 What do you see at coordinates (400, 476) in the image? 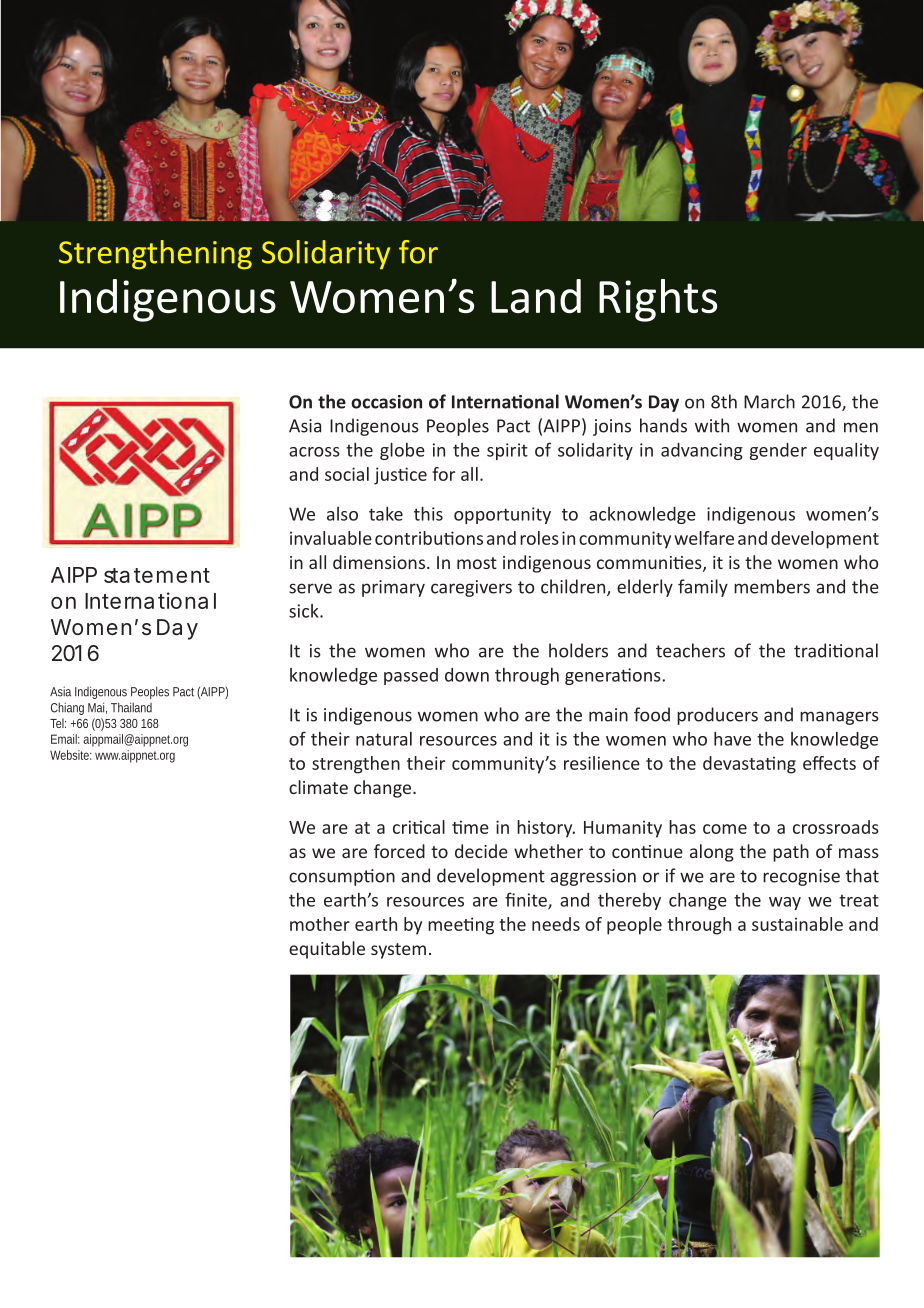
I see `justice` at bounding box center [400, 476].
